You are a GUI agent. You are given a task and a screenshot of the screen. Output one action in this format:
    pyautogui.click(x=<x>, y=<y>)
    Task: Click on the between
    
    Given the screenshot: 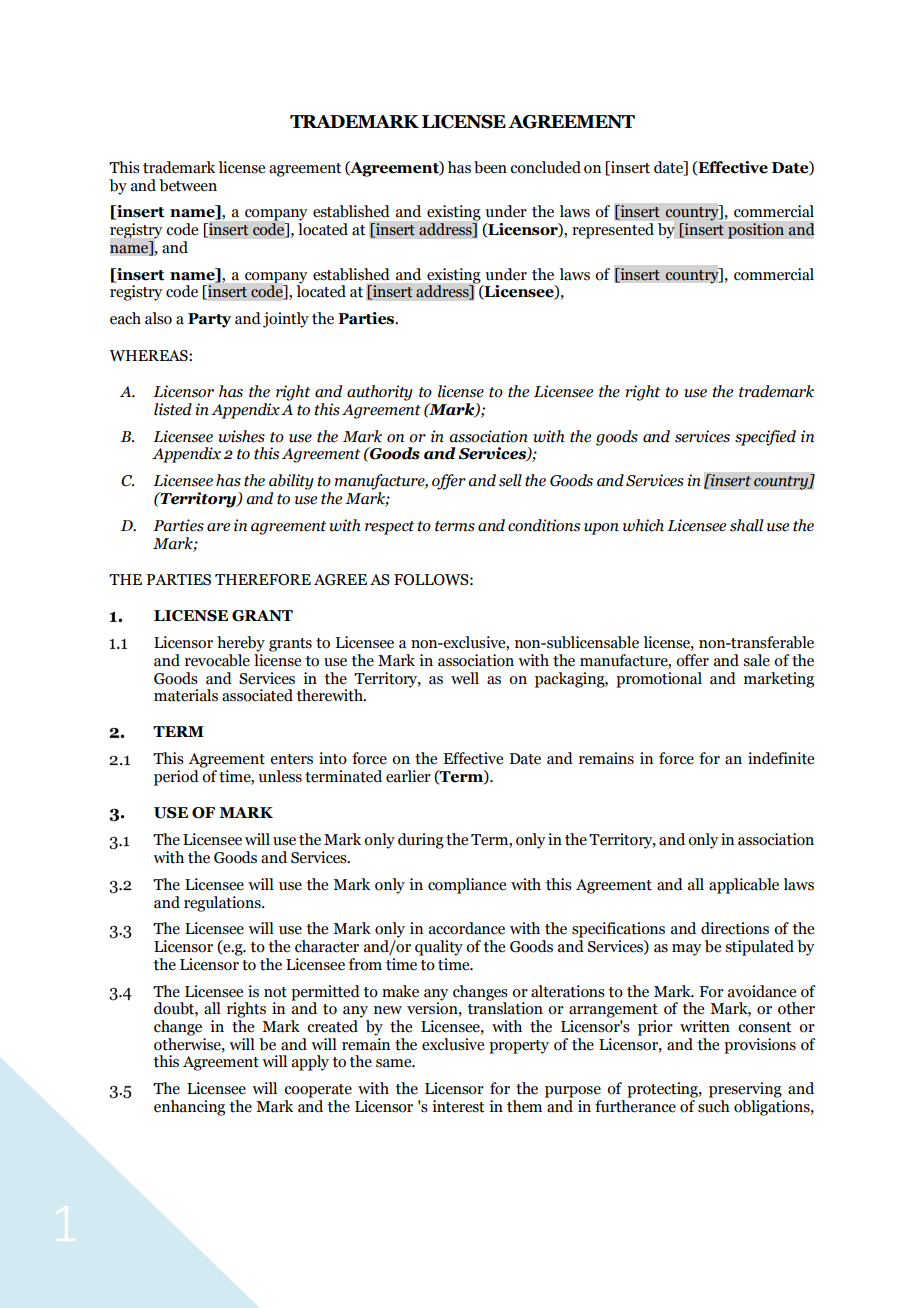 What is the action you would take?
    pyautogui.click(x=188, y=185)
